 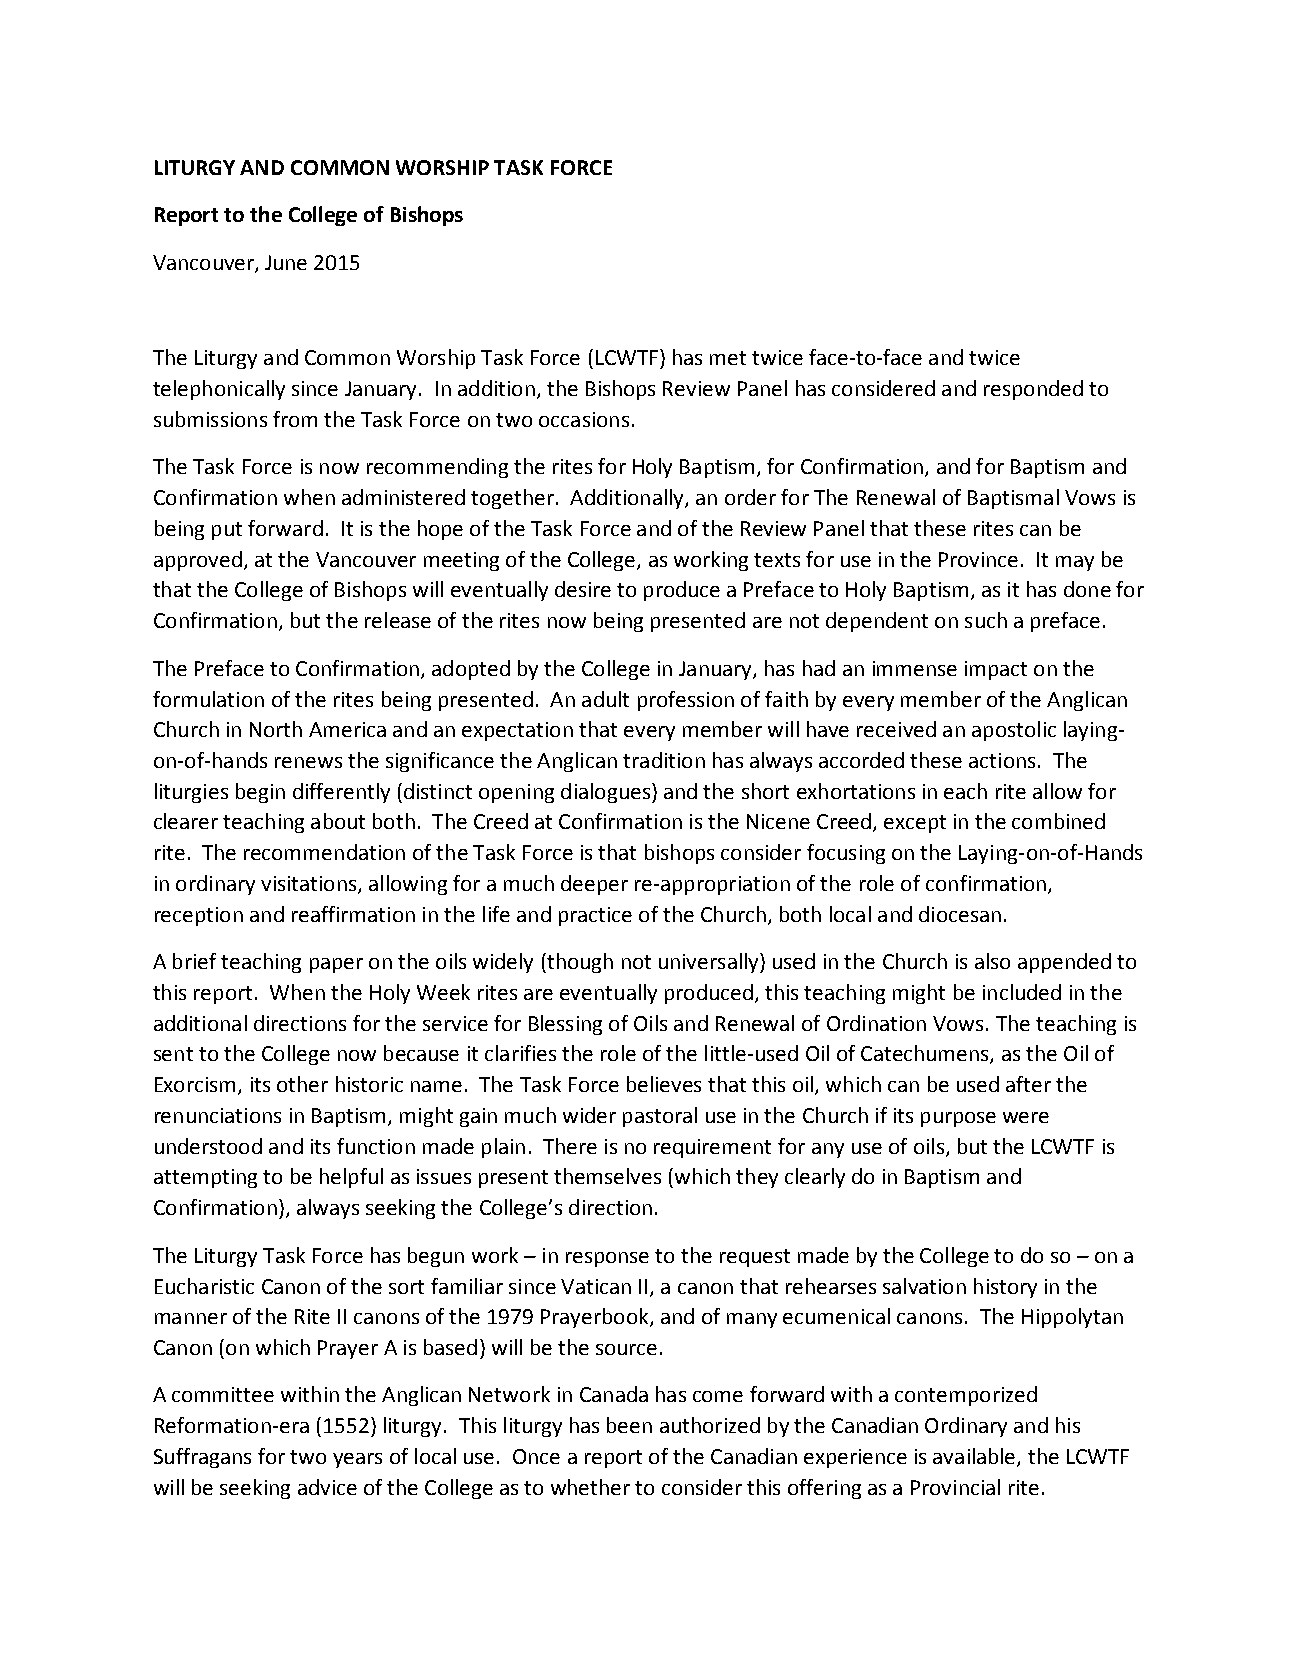 I want to click on been, so click(x=629, y=1425).
